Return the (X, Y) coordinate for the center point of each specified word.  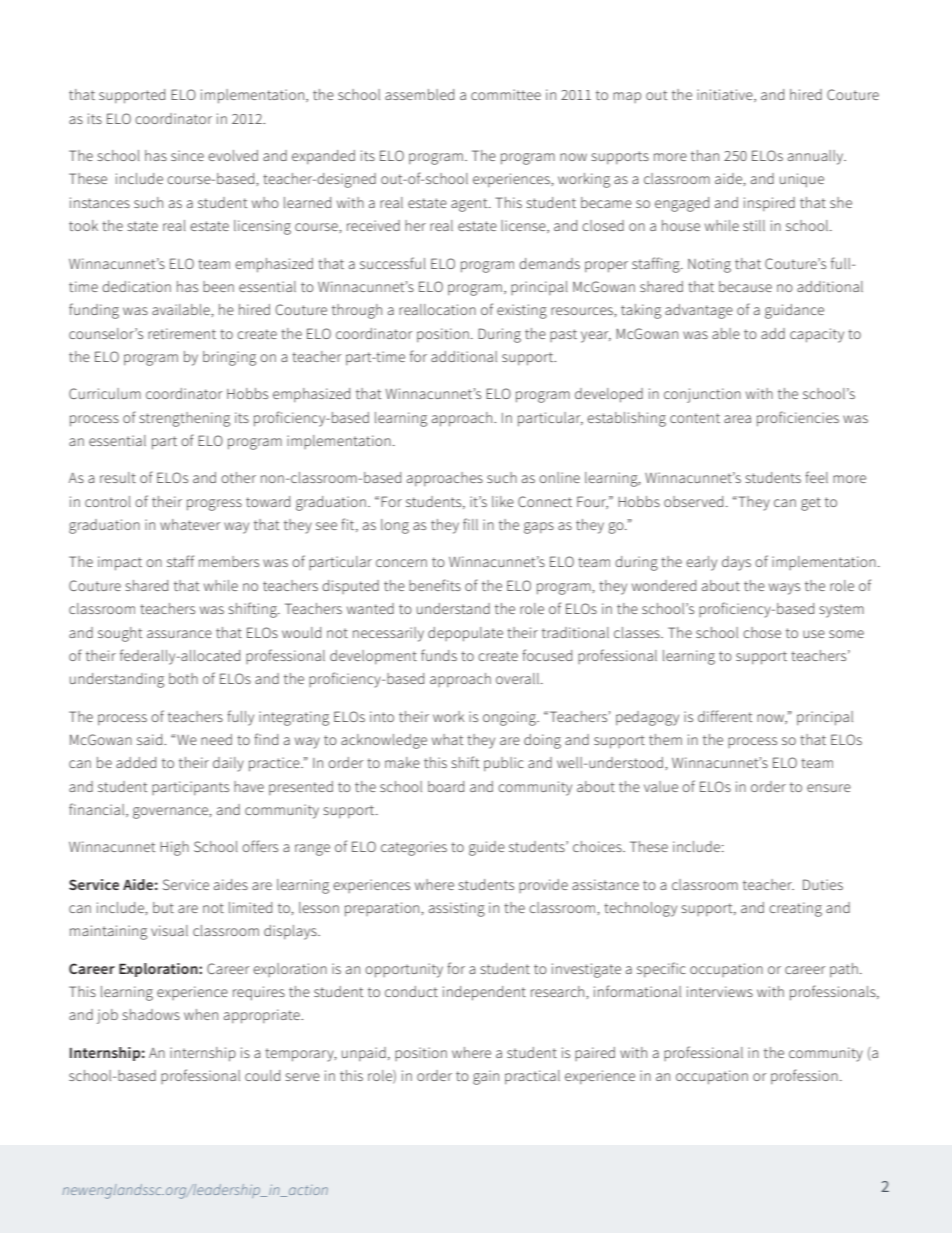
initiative (726, 95)
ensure (829, 788)
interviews (720, 991)
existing (522, 311)
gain (486, 1077)
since (187, 155)
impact (120, 563)
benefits (435, 585)
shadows (151, 1014)
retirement (182, 333)
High (174, 848)
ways (784, 589)
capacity (817, 335)
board (446, 786)
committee (506, 94)
